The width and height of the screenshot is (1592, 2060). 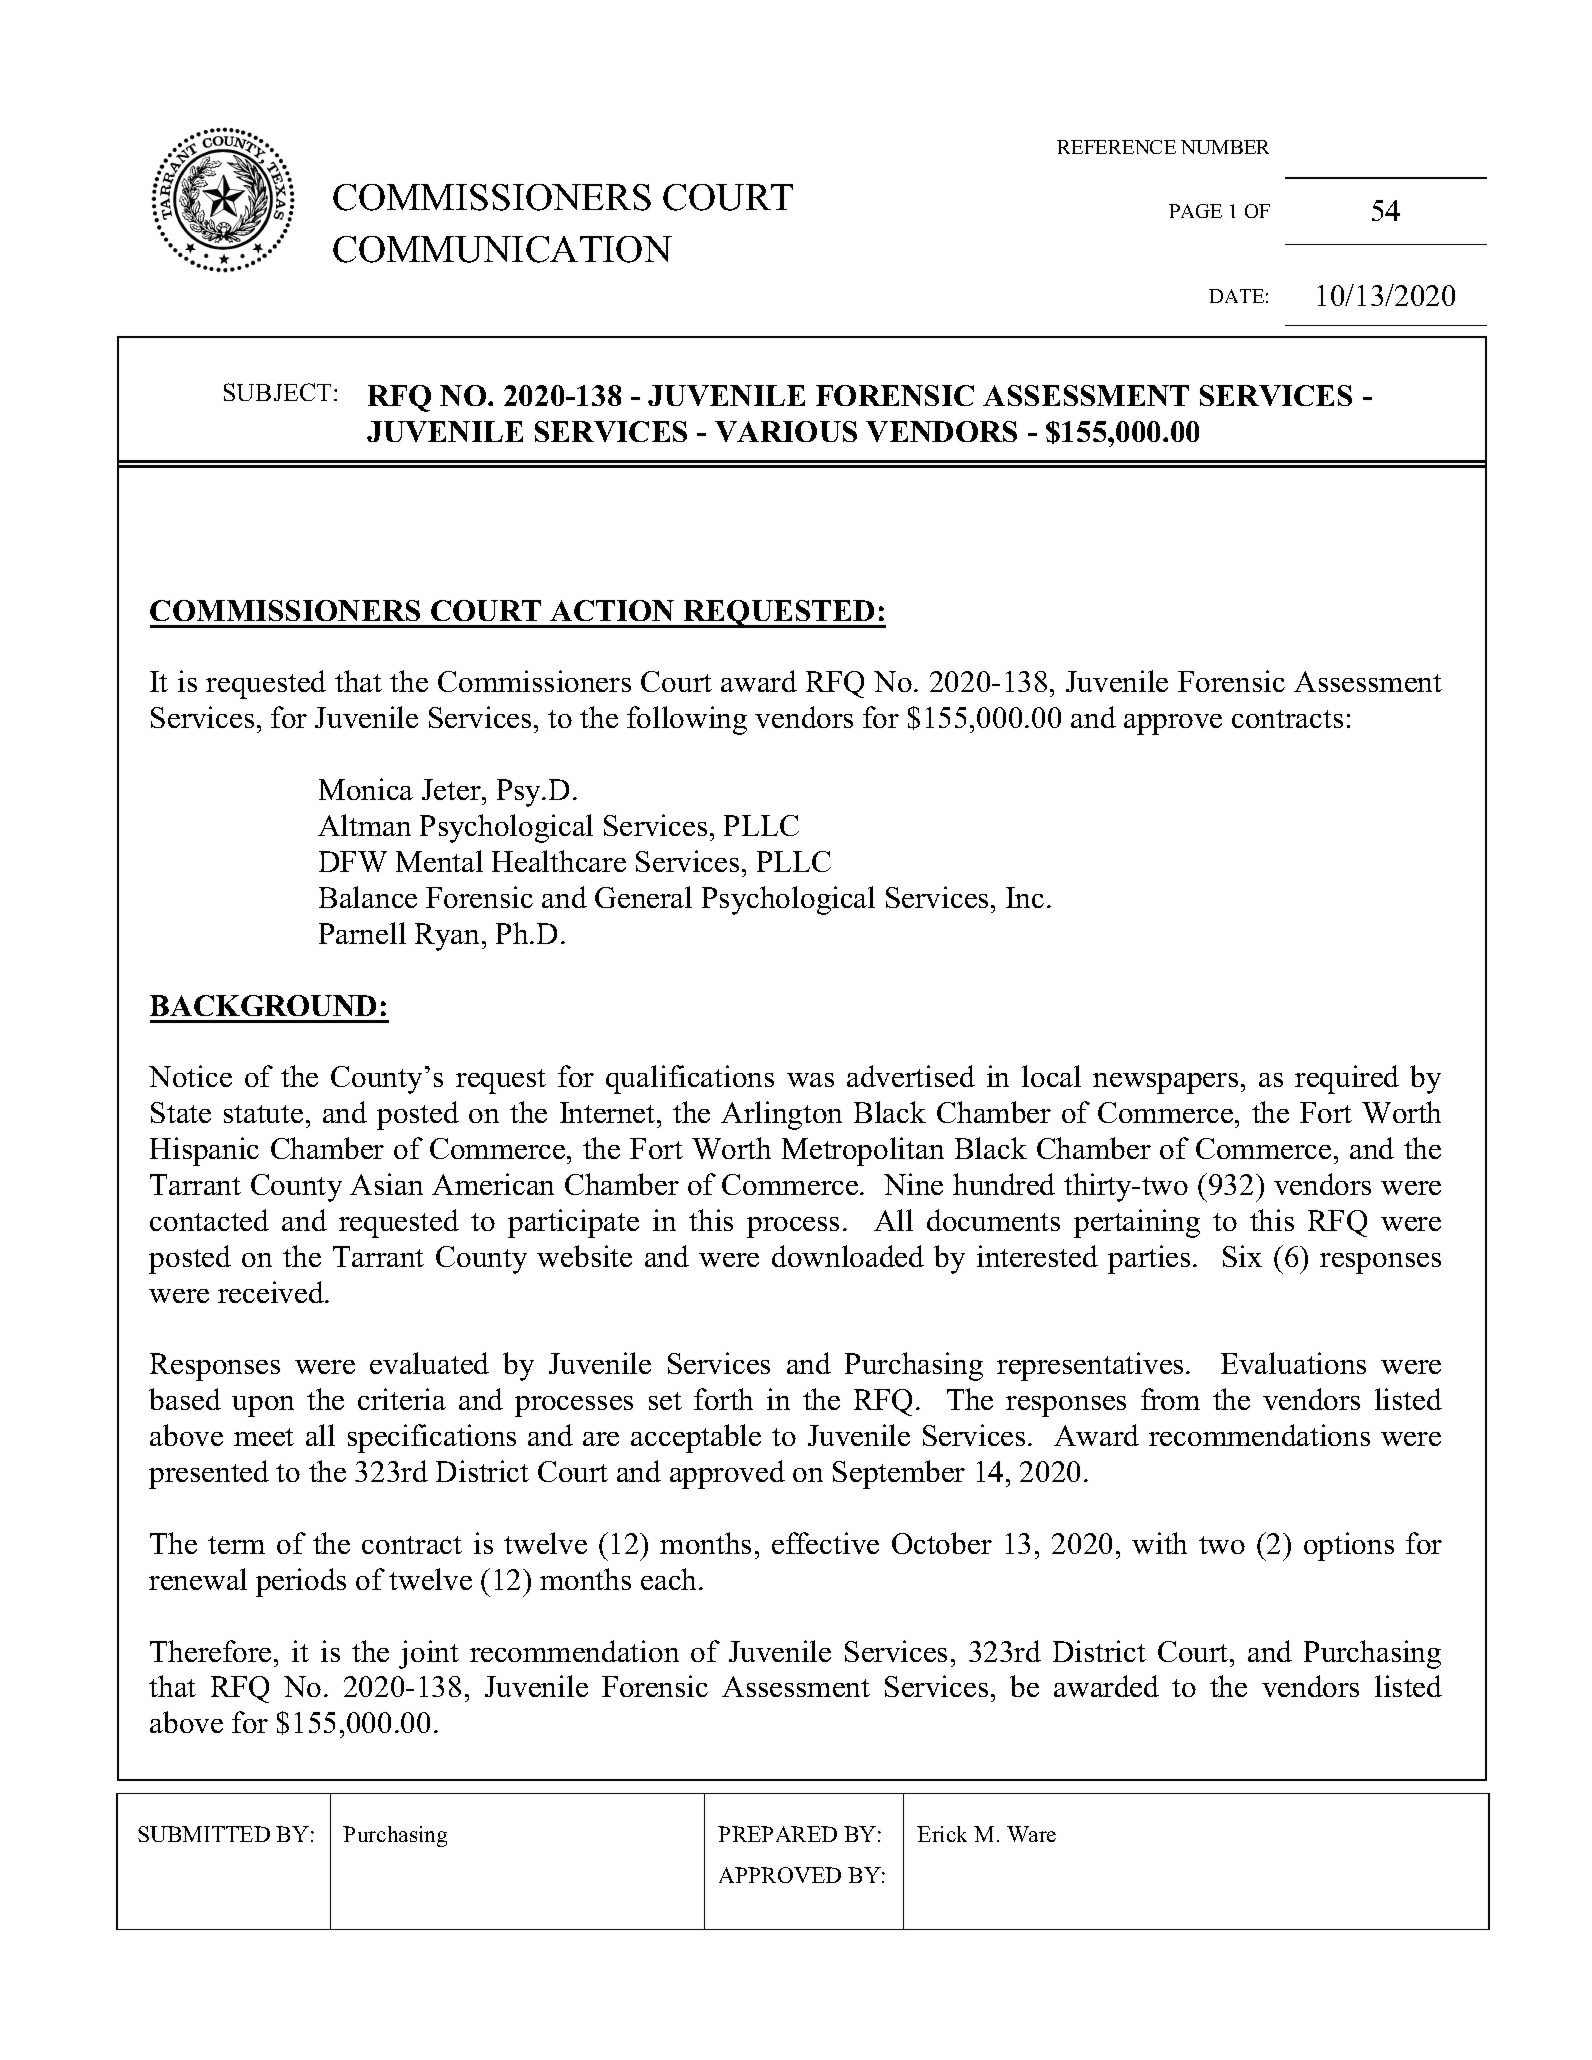 I want to click on SUBMITTED, so click(x=204, y=1834).
